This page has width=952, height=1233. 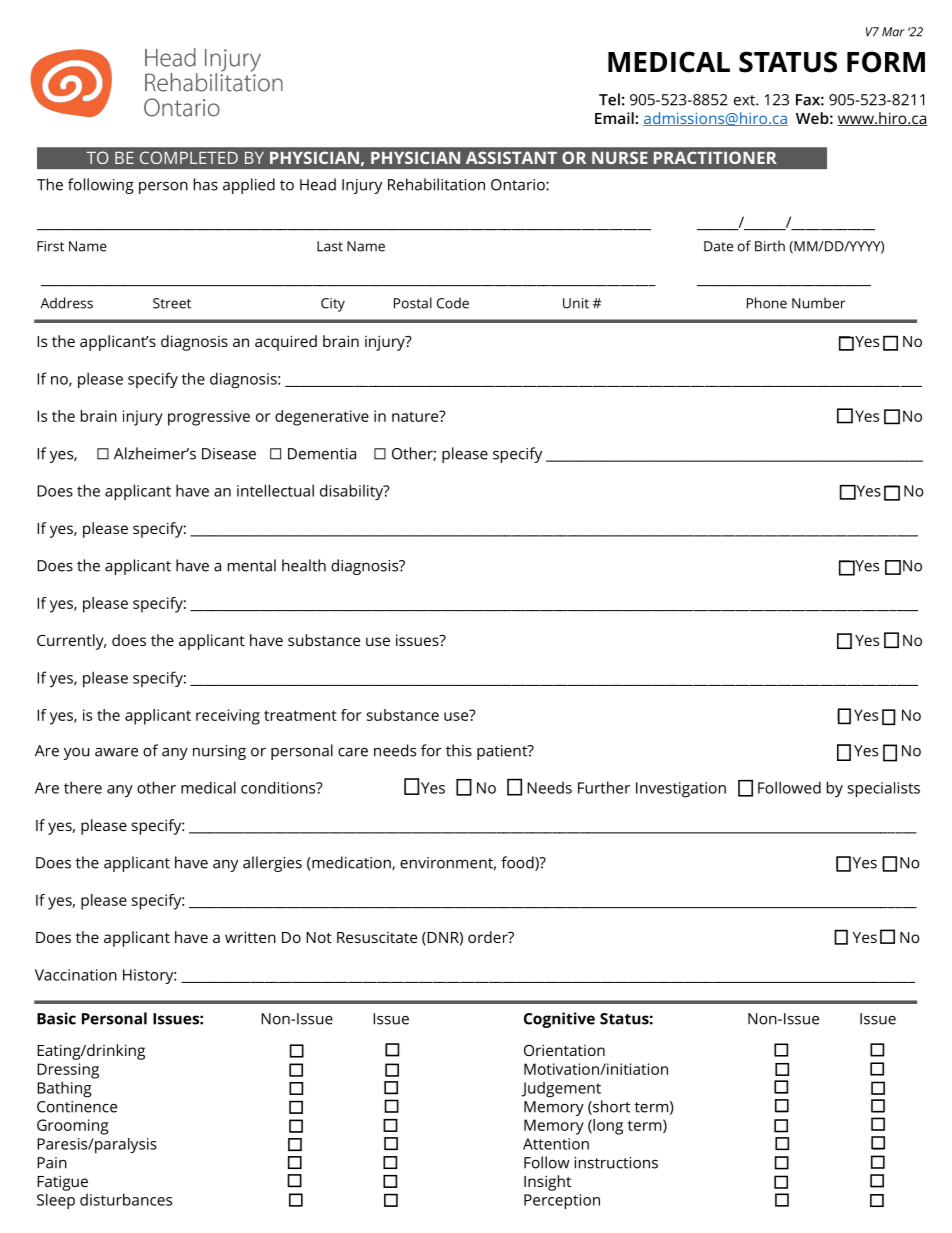 I want to click on COMPLETED, so click(x=189, y=157).
